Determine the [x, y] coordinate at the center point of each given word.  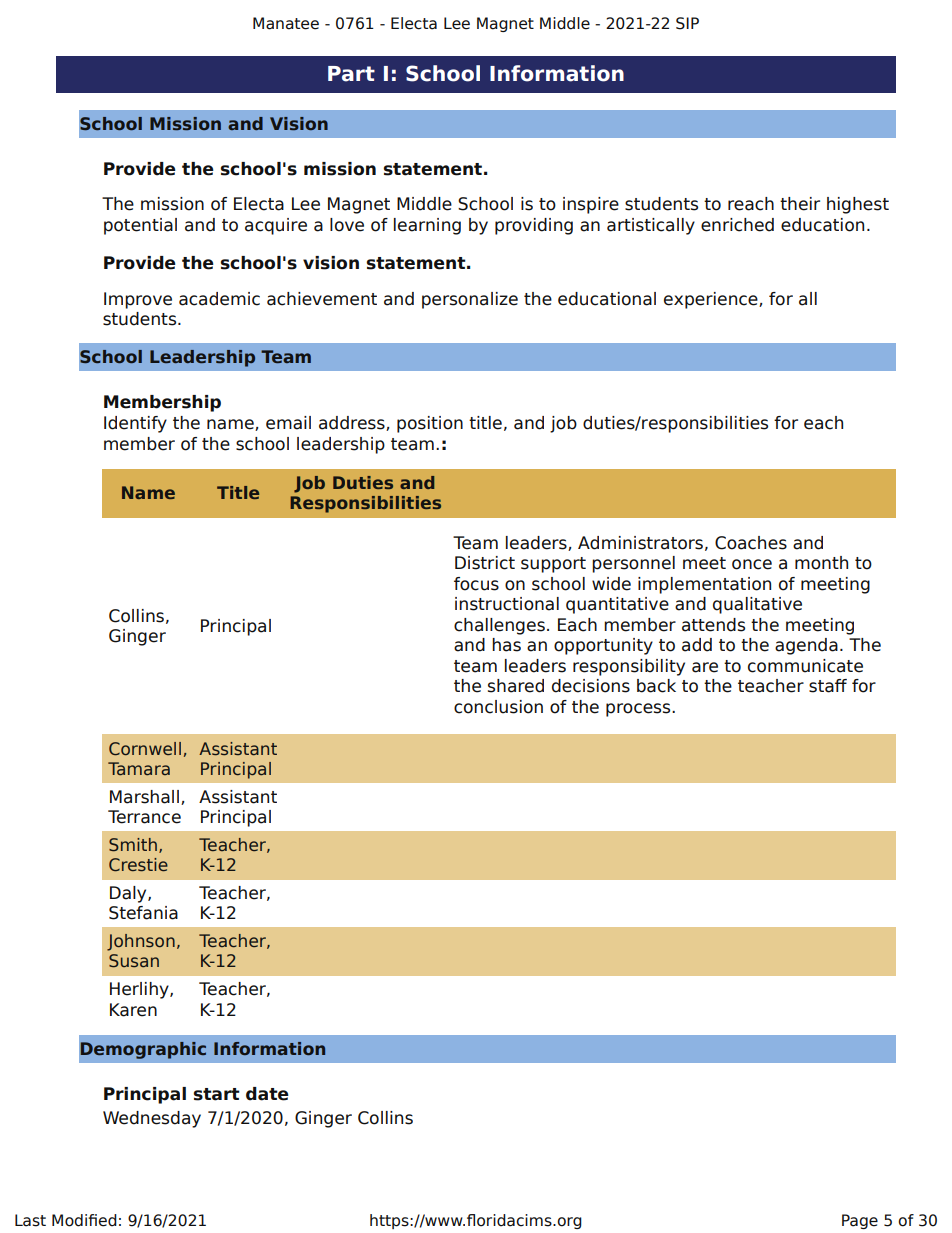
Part [351, 74]
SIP [687, 23]
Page [860, 1221]
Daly [129, 894]
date [267, 1094]
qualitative [757, 605]
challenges [499, 626]
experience [712, 300]
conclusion [498, 707]
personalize [470, 300]
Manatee [286, 23]
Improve [138, 300]
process [639, 710]
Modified [84, 1220]
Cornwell [145, 749]
